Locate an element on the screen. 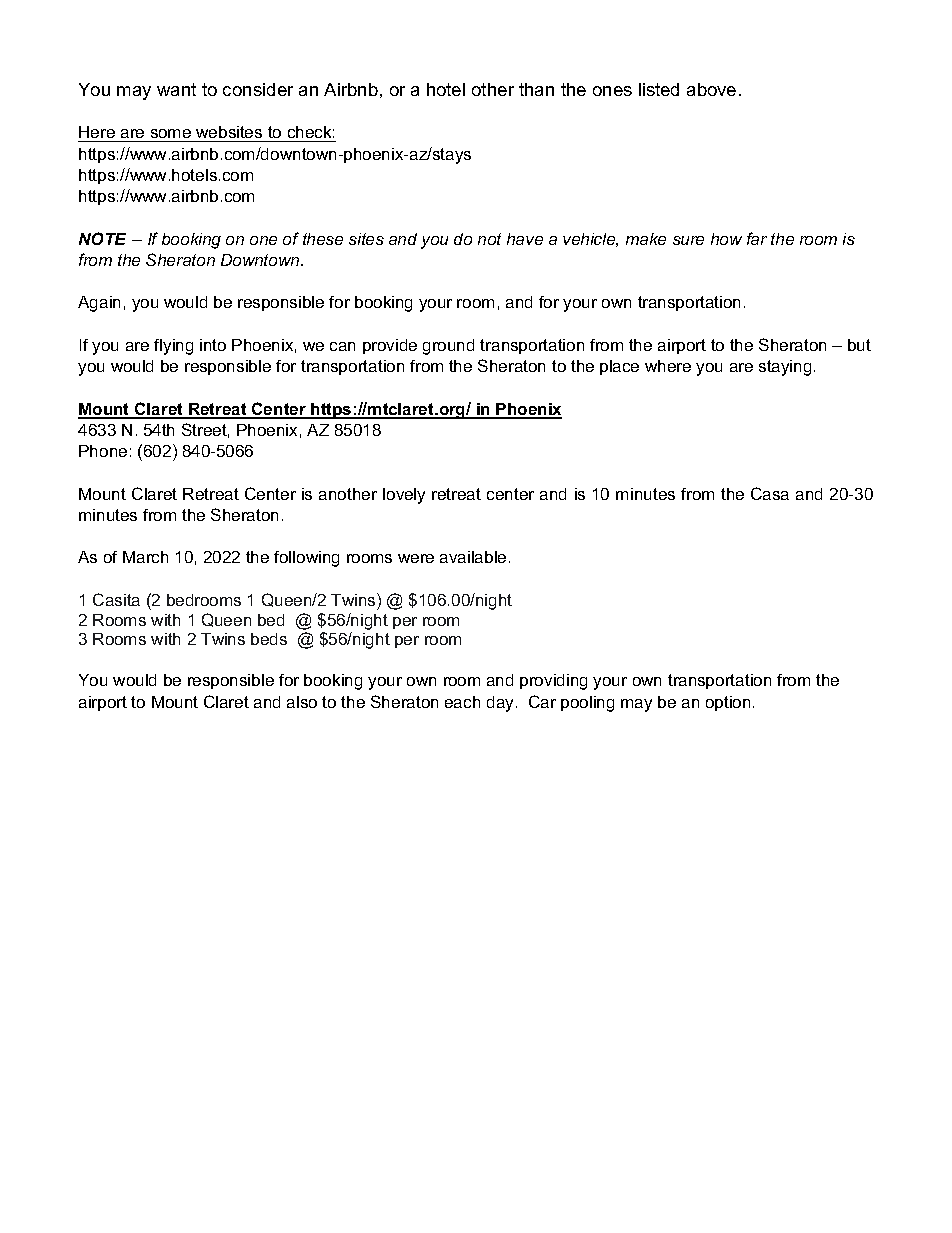 The height and width of the screenshot is (1233, 952). above is located at coordinates (711, 89).
